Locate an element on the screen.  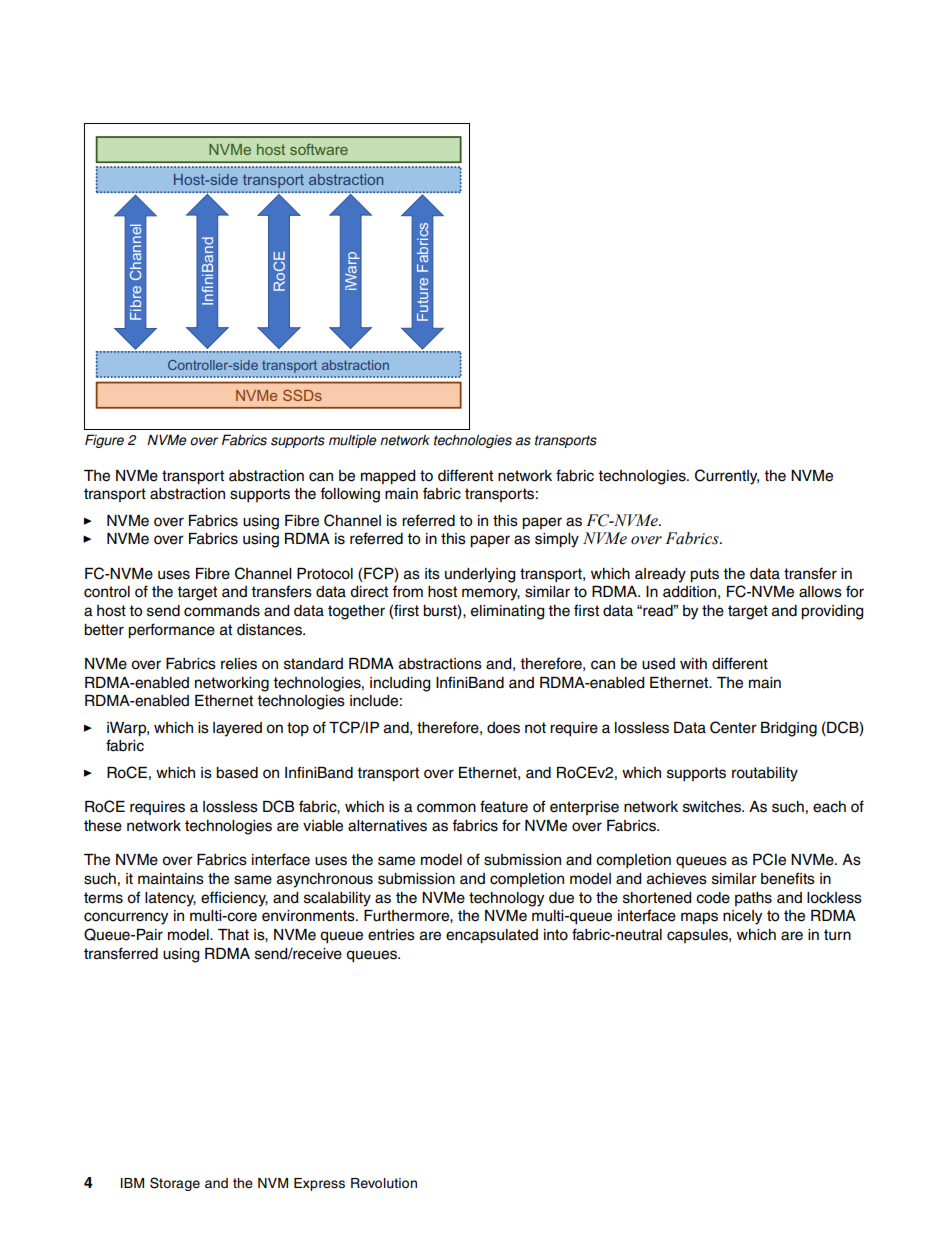
mapped is located at coordinates (388, 477).
